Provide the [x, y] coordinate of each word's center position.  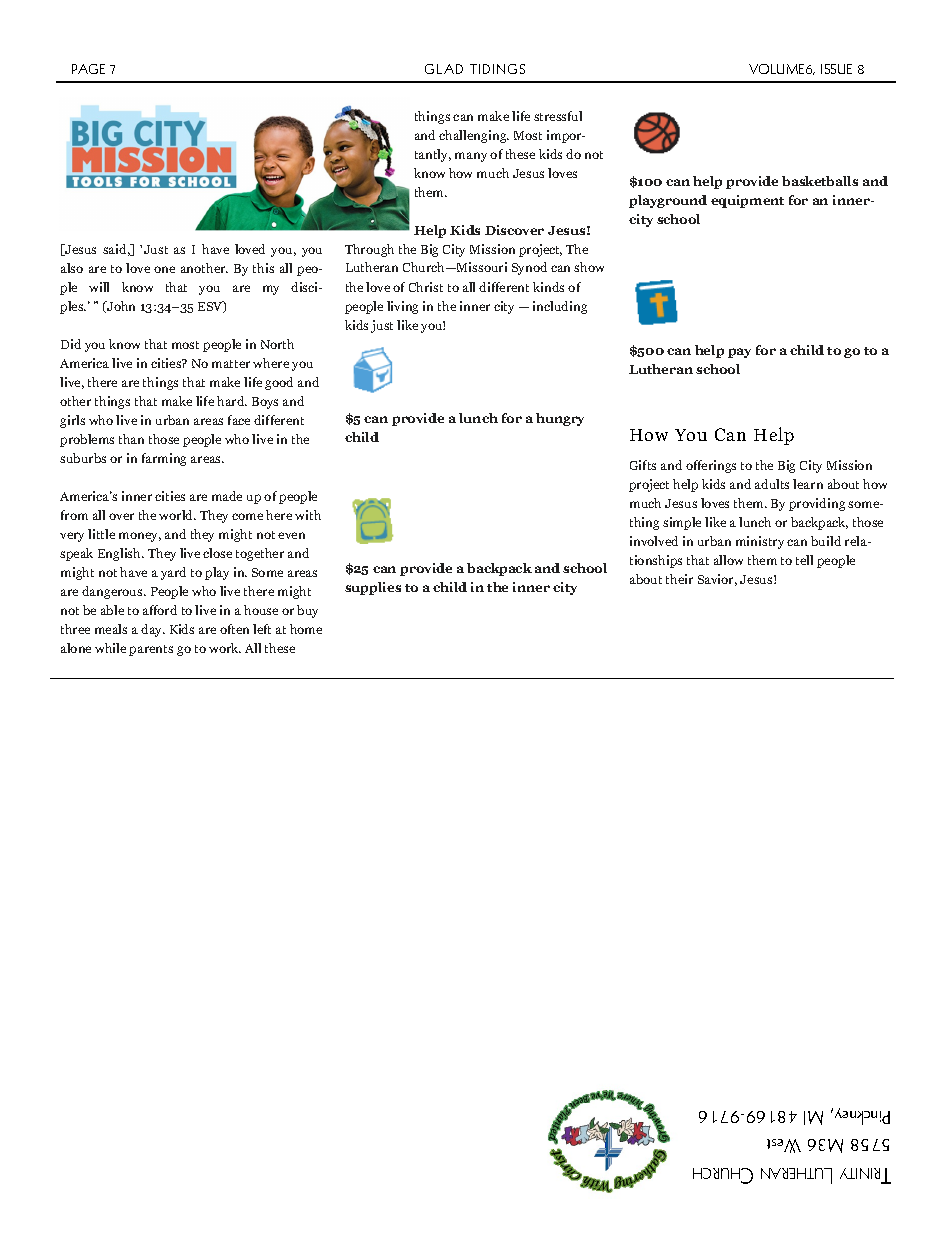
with [308, 515]
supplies [373, 588]
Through [369, 250]
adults [772, 484]
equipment [747, 201]
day [153, 630]
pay [739, 353]
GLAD [444, 69]
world [177, 515]
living [402, 307]
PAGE [88, 69]
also [72, 268]
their [679, 579]
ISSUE [836, 69]
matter [231, 364]
